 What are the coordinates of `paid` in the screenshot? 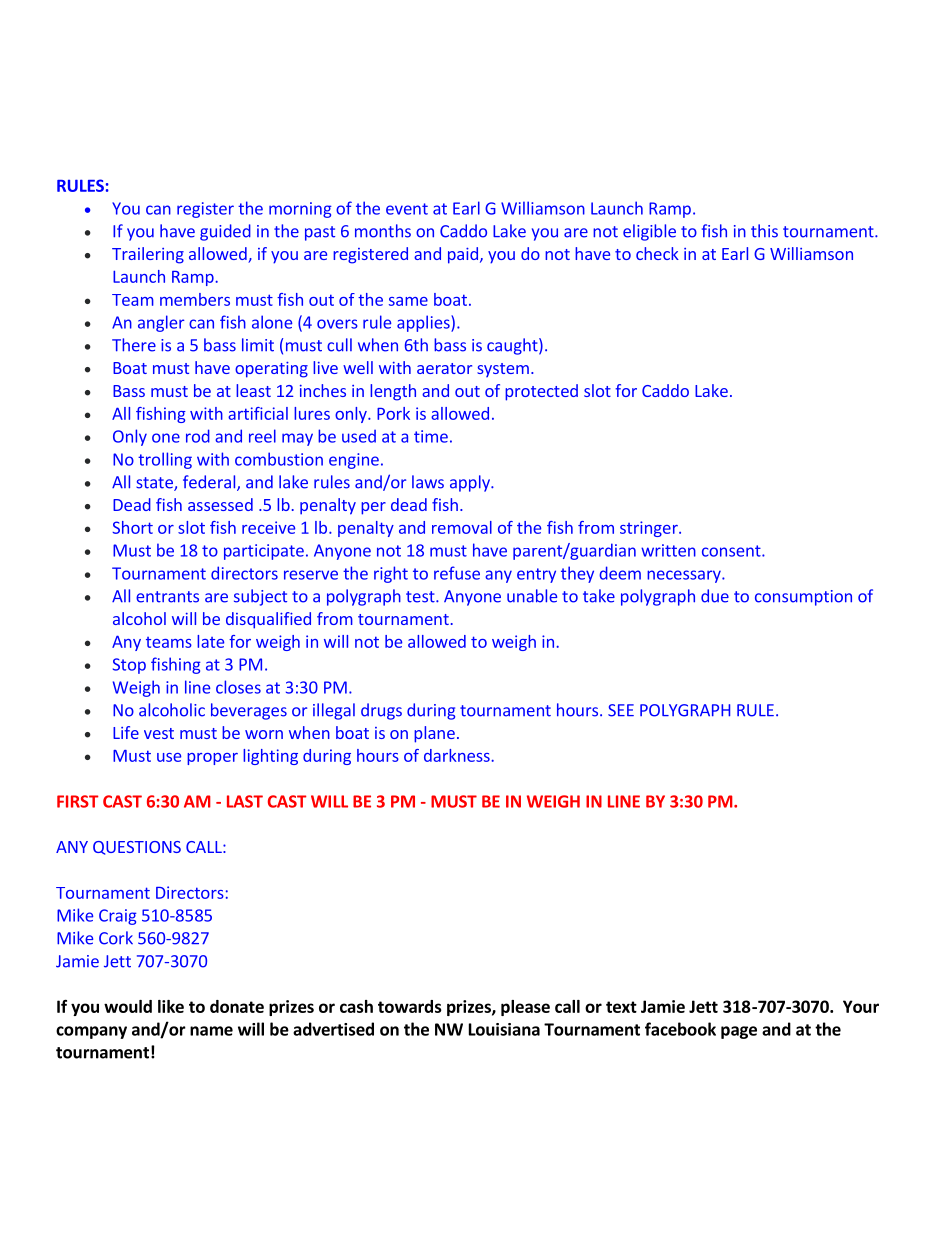 It's located at (463, 255).
